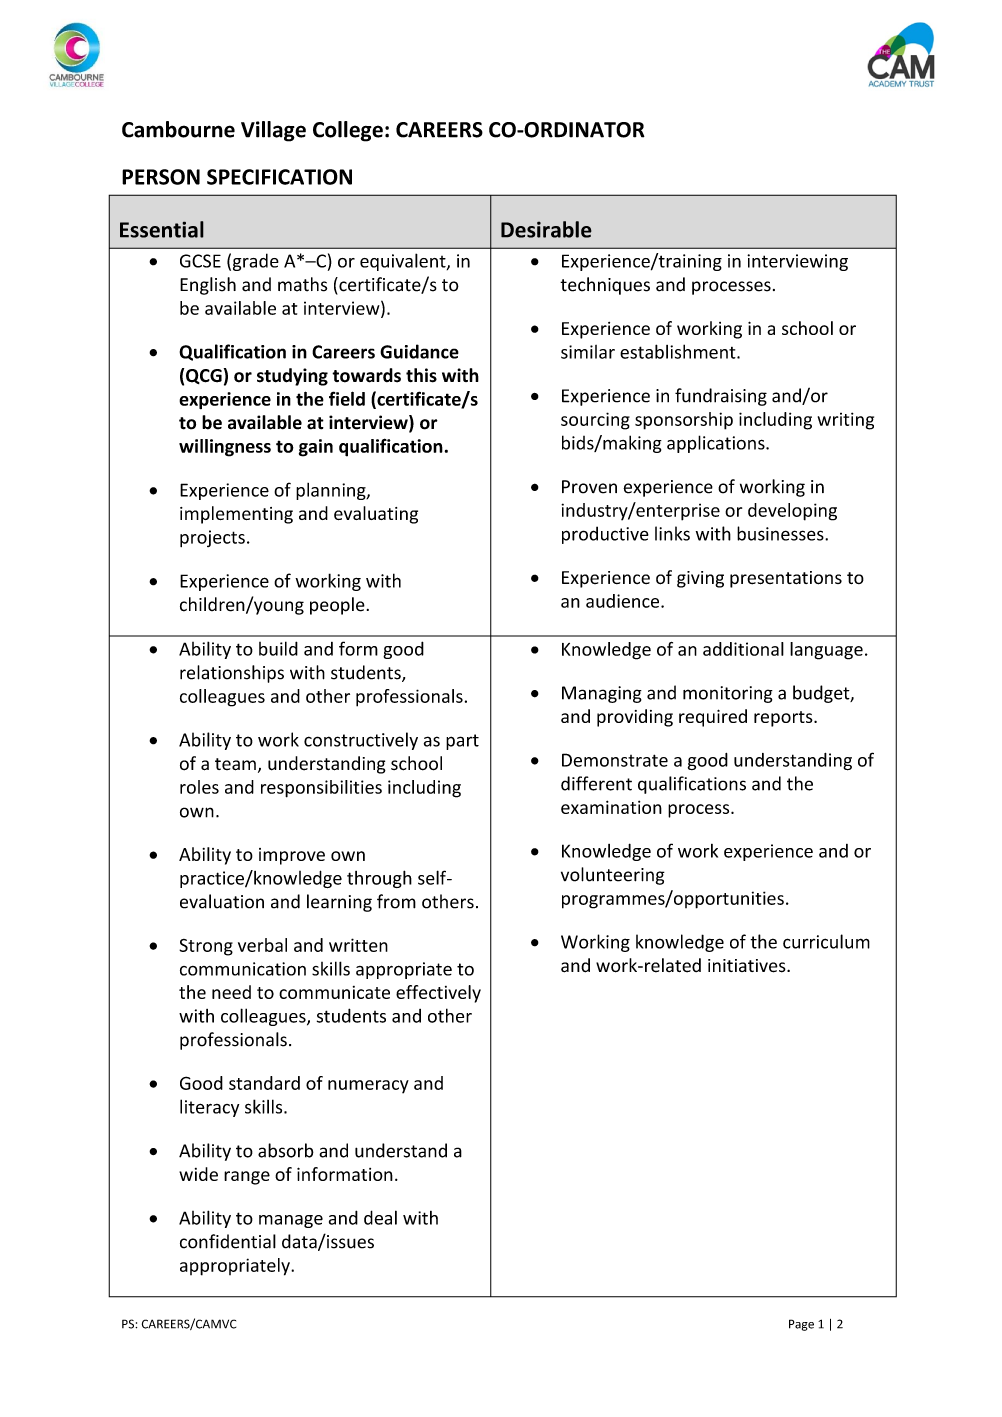  I want to click on effectively, so click(438, 994).
